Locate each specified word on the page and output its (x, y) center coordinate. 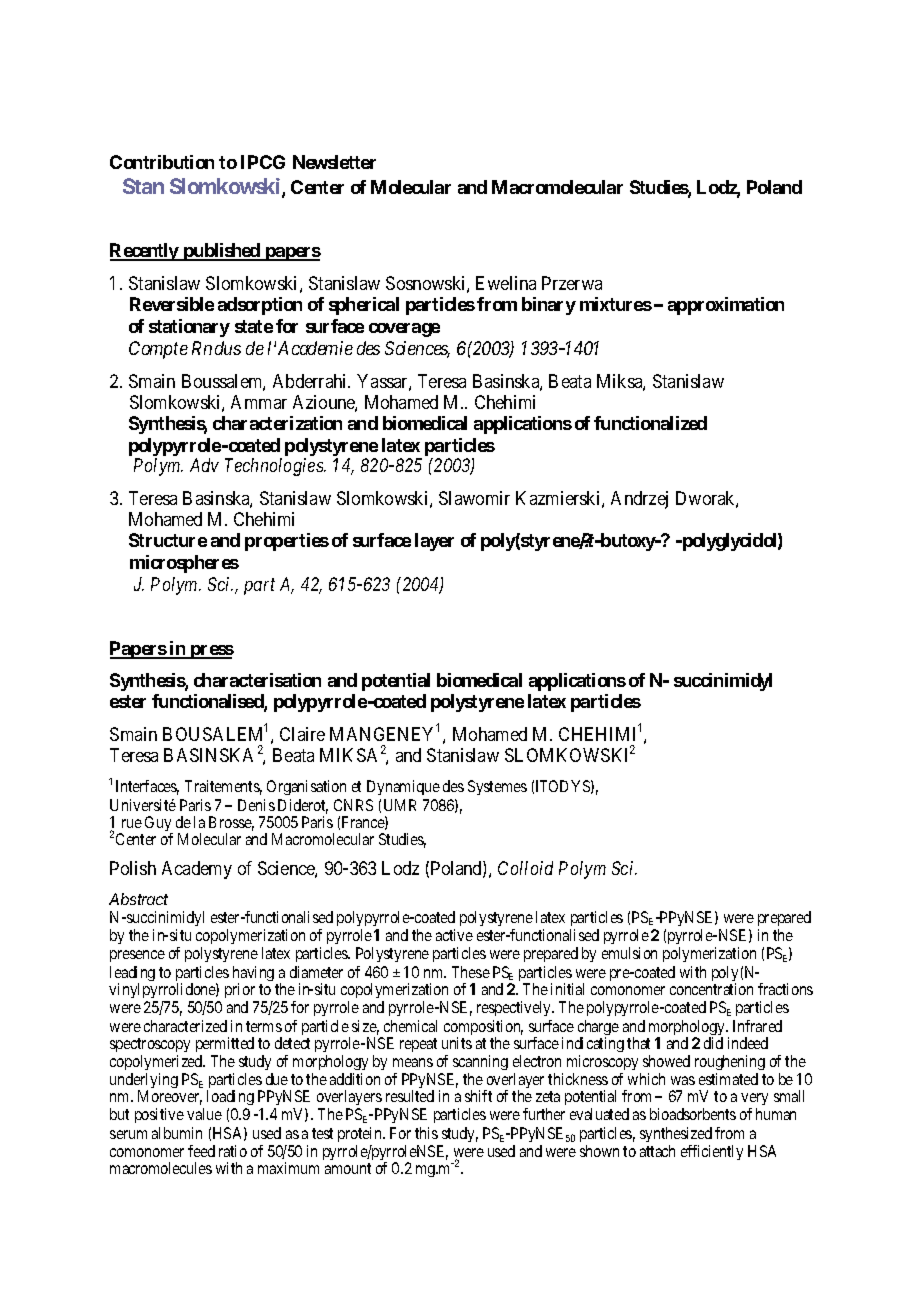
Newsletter (334, 162)
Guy (159, 825)
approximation (726, 306)
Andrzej (639, 500)
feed (201, 1151)
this (426, 1133)
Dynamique (403, 787)
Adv (204, 465)
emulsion (629, 953)
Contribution (162, 162)
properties (287, 542)
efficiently (712, 1152)
